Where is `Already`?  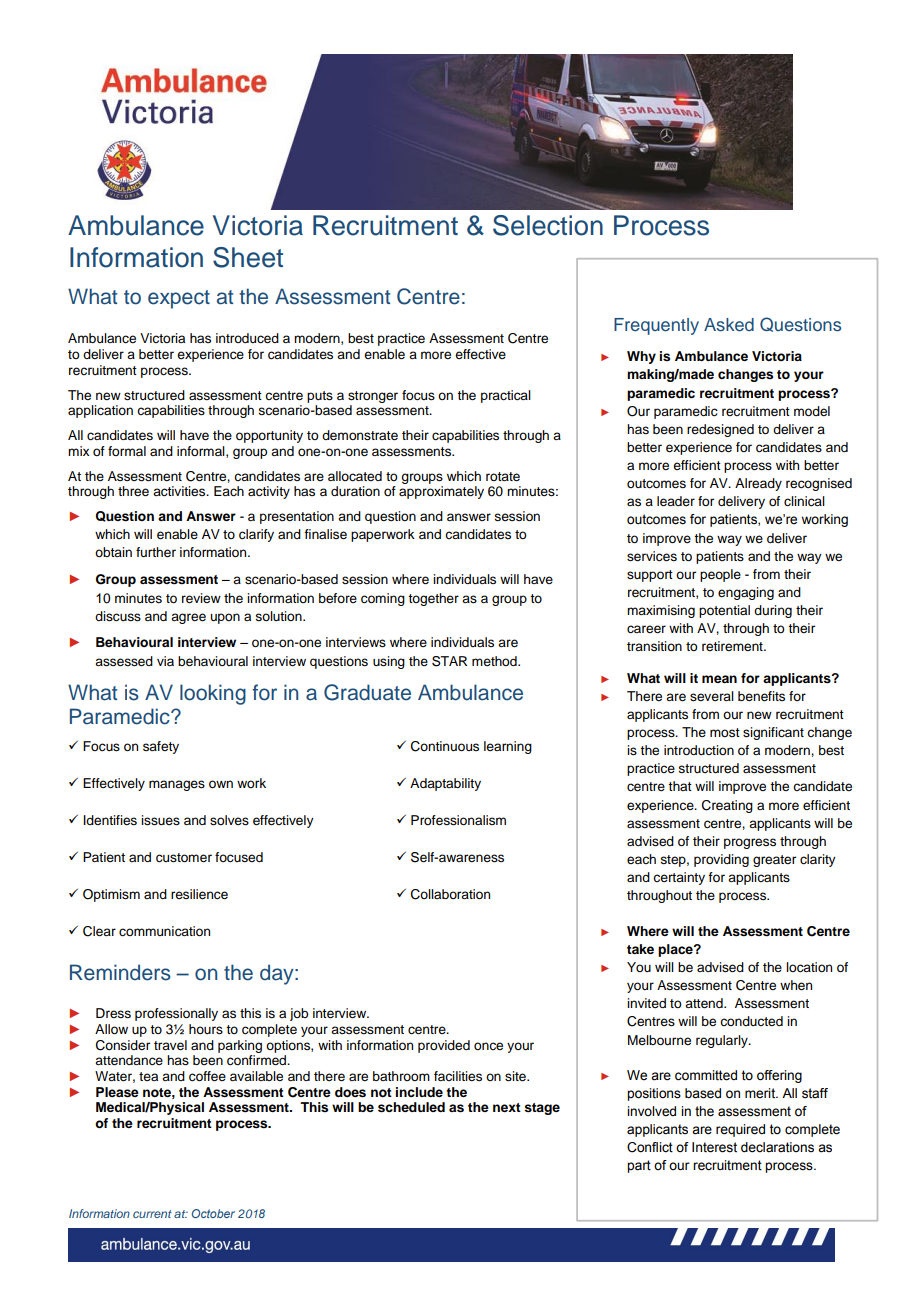 Already is located at coordinates (758, 484).
